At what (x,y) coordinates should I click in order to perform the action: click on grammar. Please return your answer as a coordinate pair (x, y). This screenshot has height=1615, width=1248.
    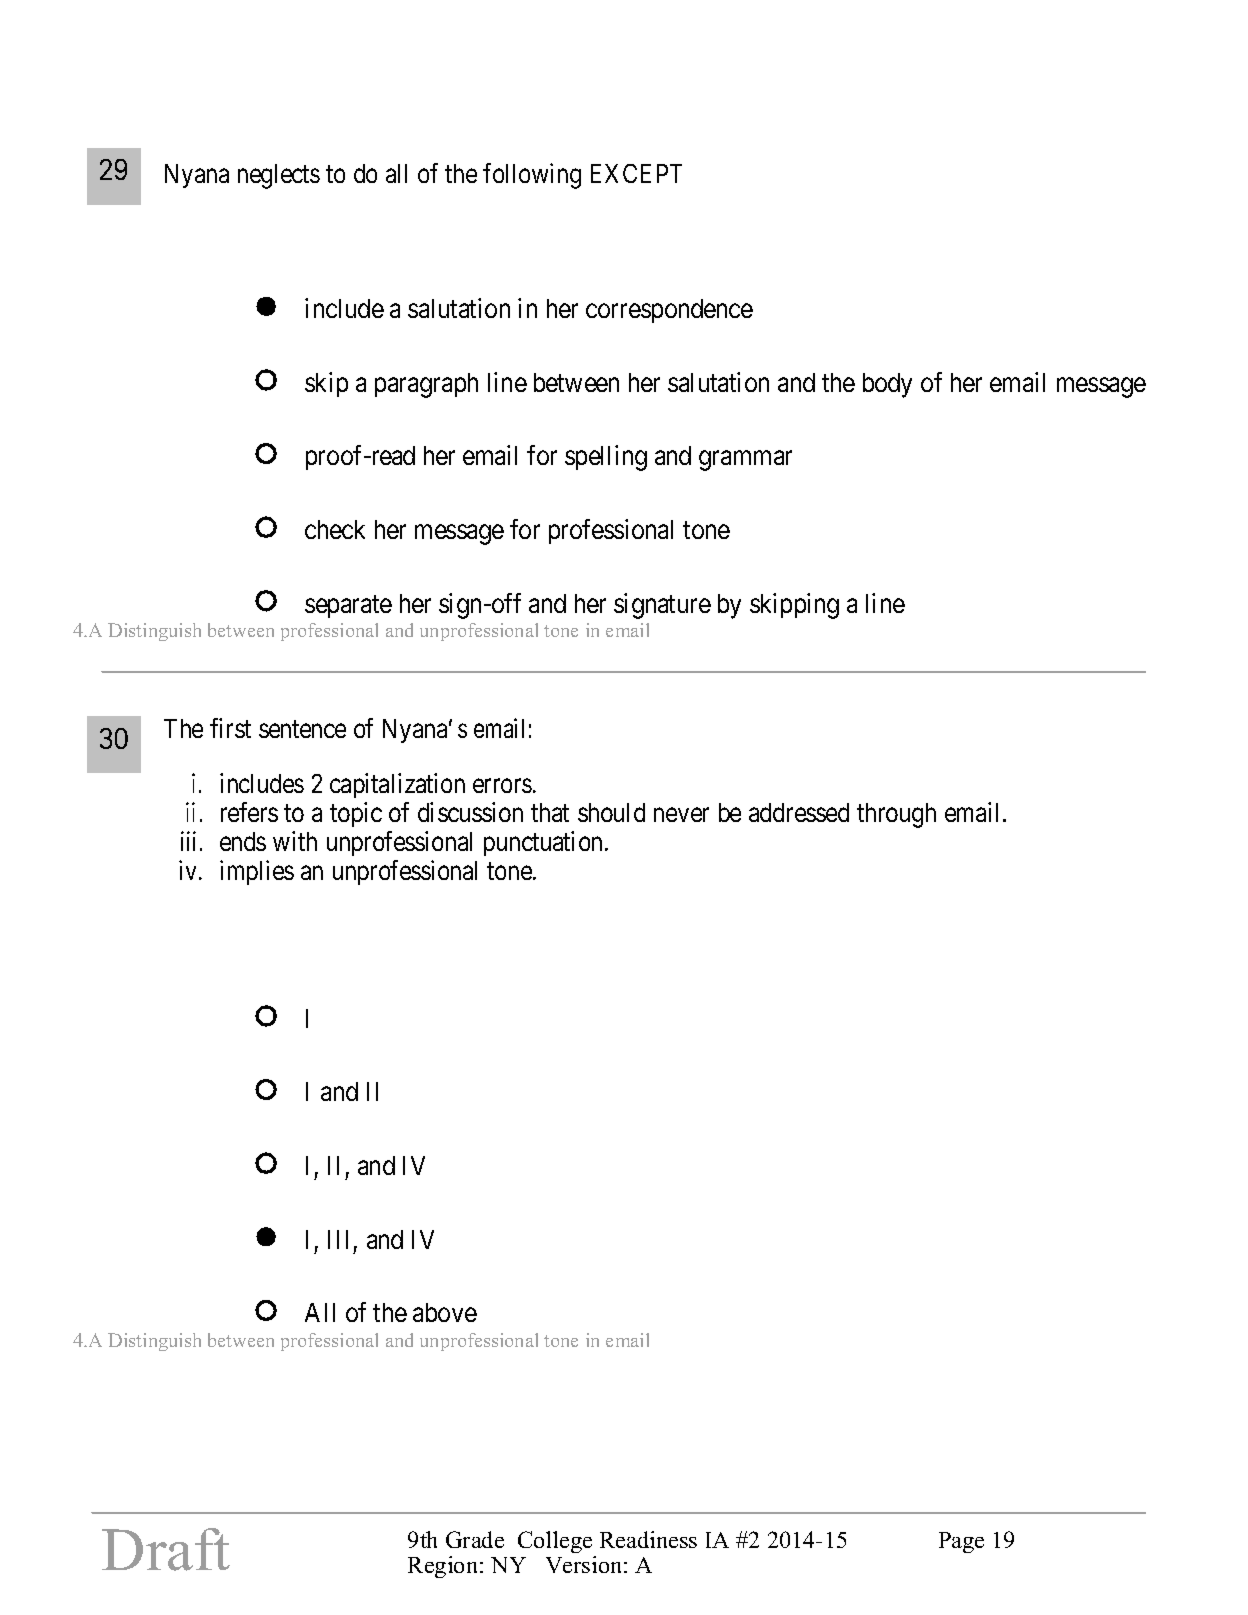
    Looking at the image, I should click on (745, 461).
